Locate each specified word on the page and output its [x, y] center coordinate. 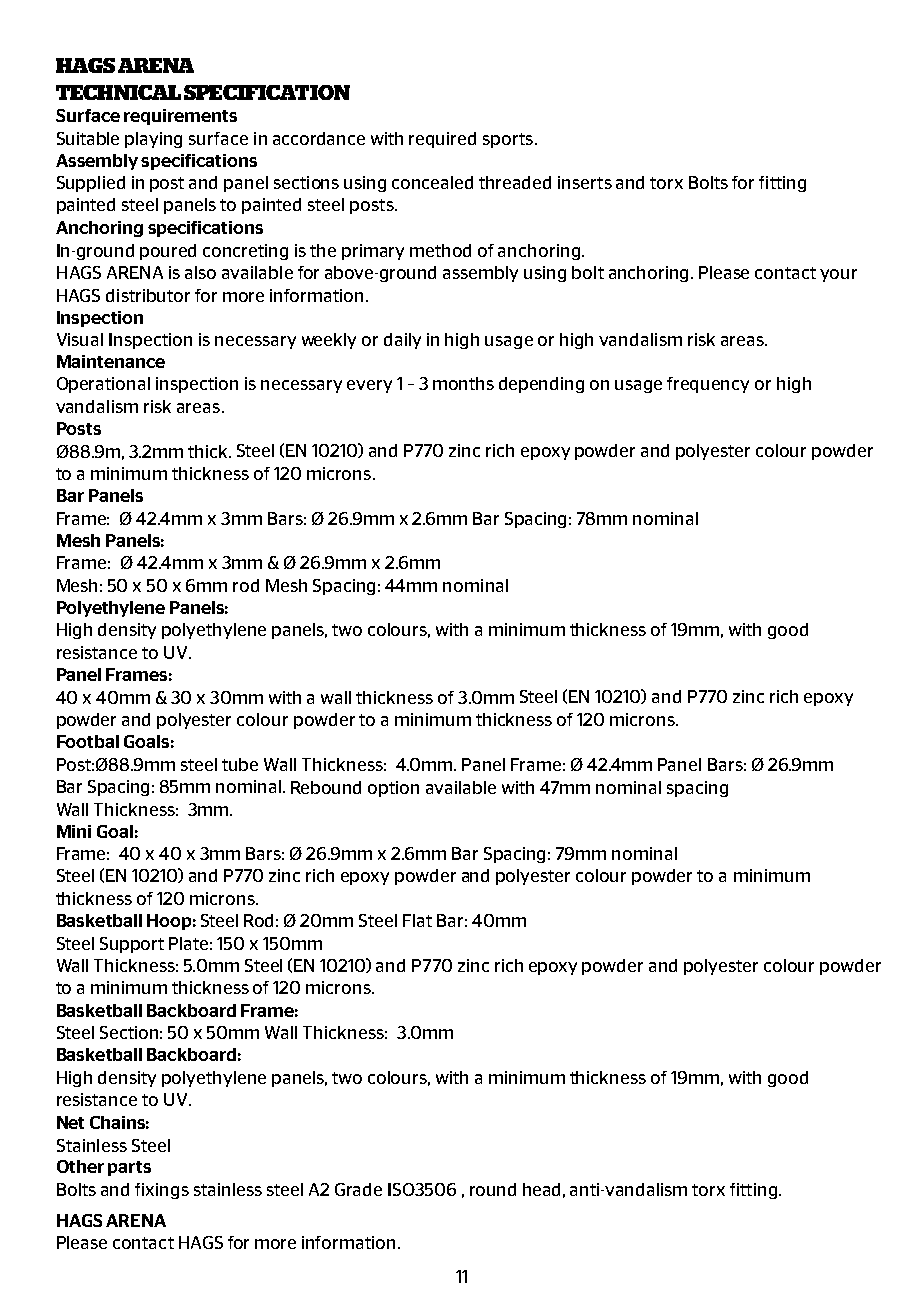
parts [129, 1168]
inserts [585, 182]
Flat [417, 920]
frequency [708, 385]
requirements [180, 117]
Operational [103, 385]
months [463, 383]
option [393, 789]
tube [240, 764]
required [442, 140]
